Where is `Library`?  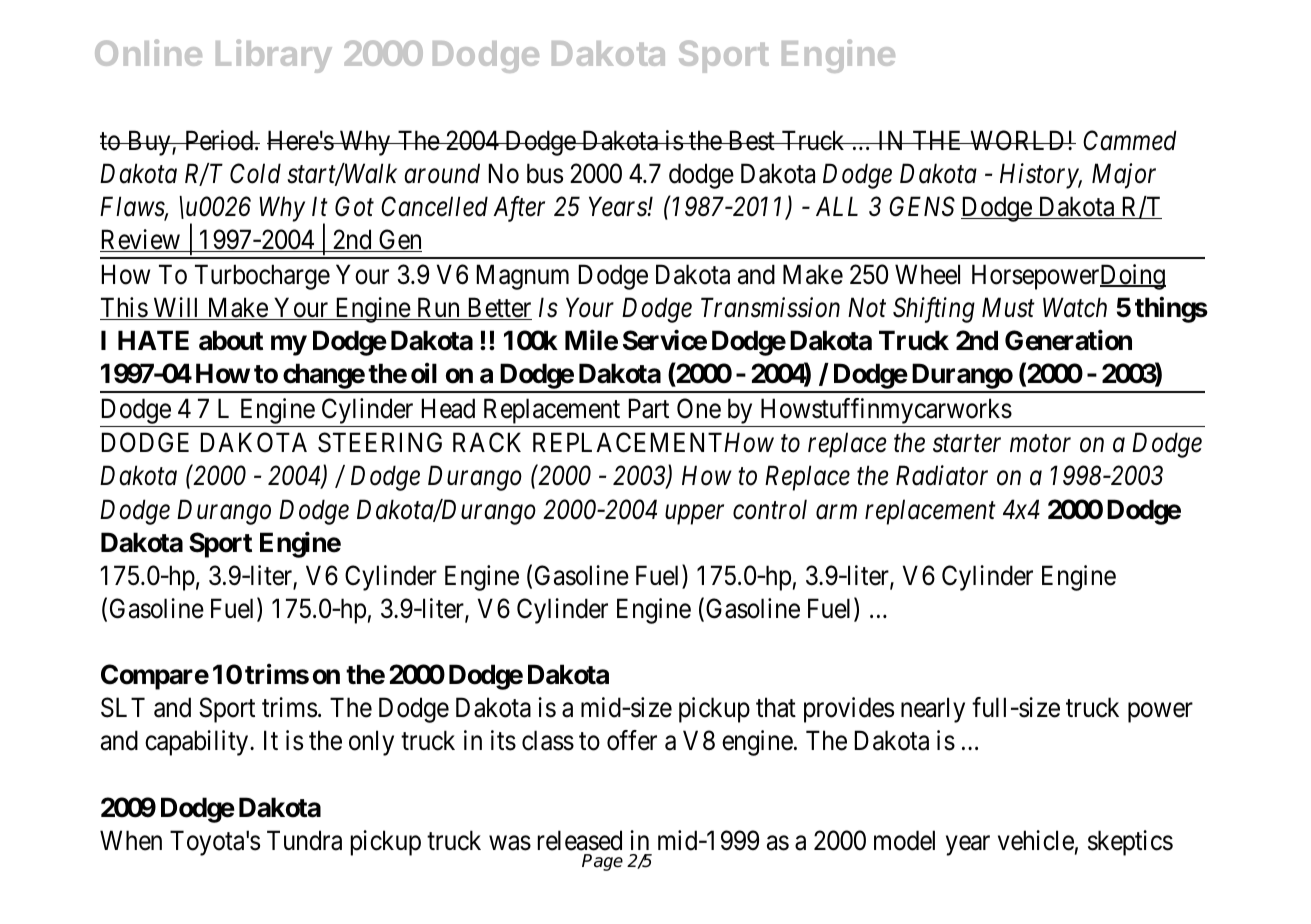 Library is located at coordinates (274, 56).
